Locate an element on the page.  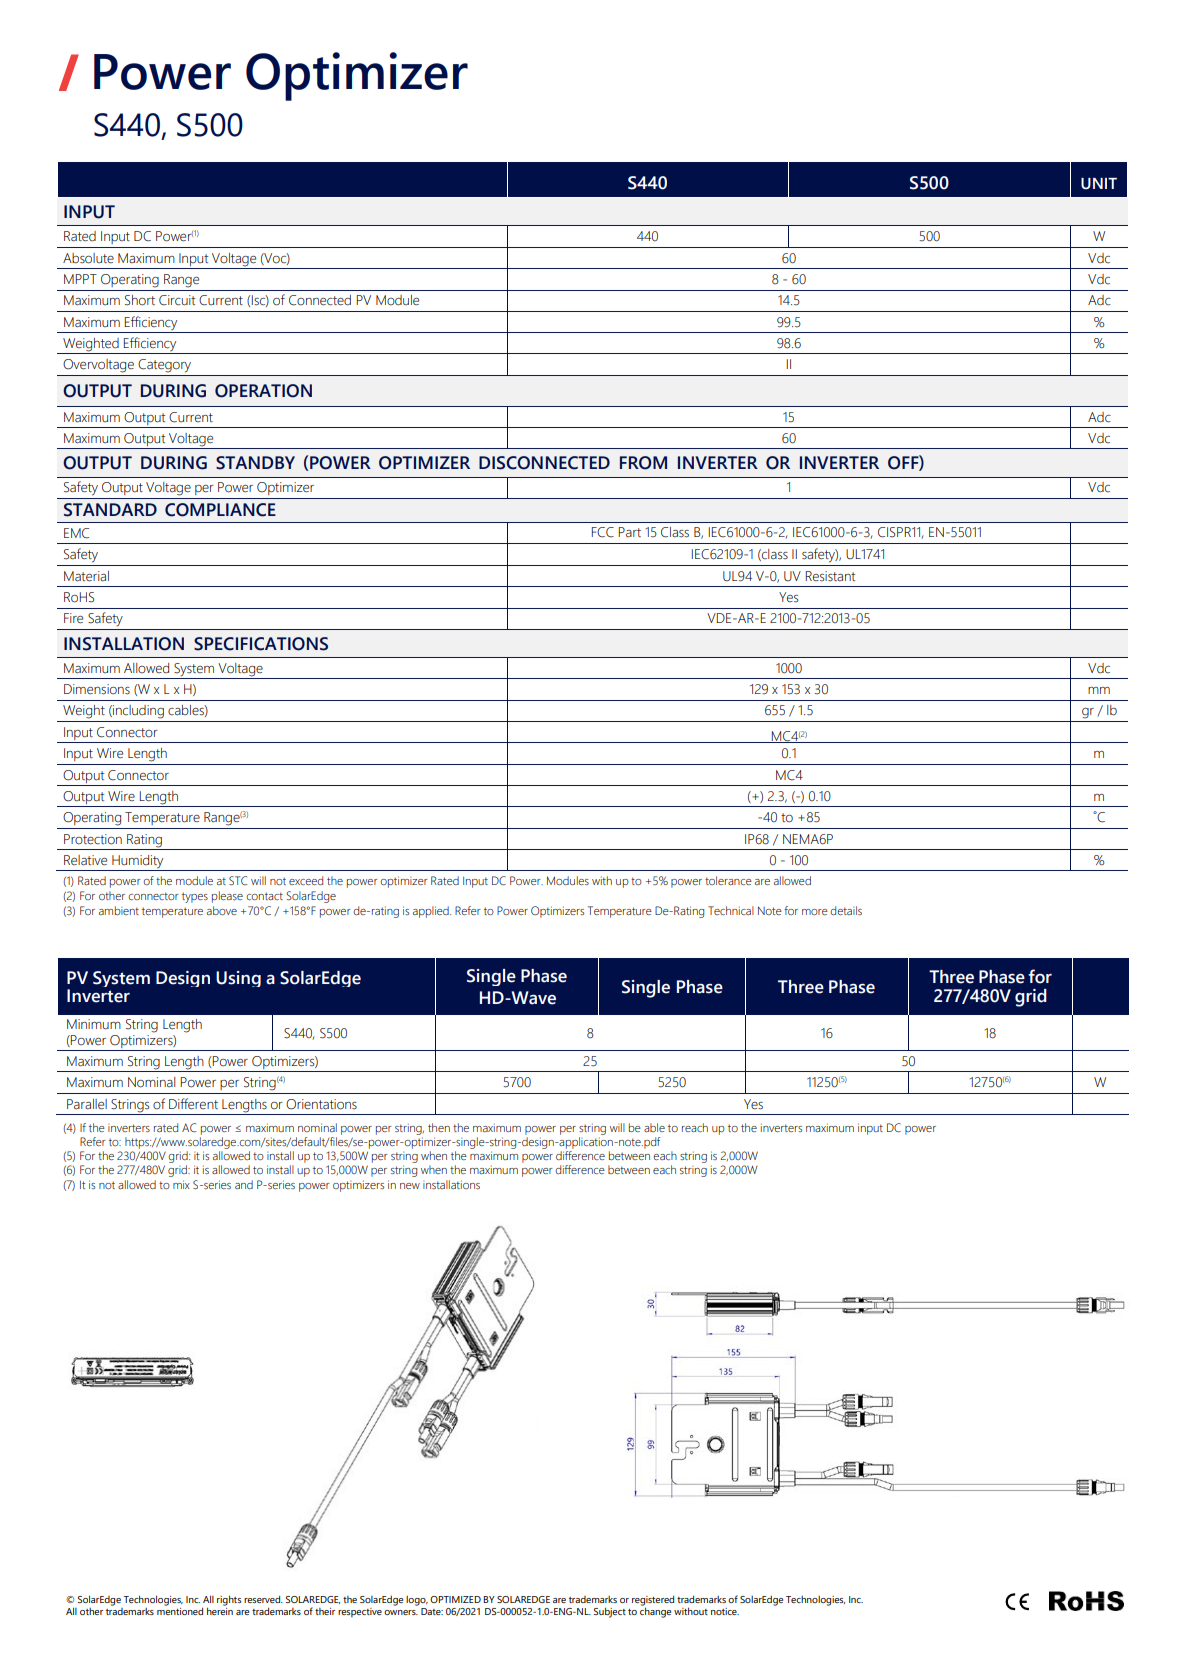
UNIT is located at coordinates (1099, 184).
